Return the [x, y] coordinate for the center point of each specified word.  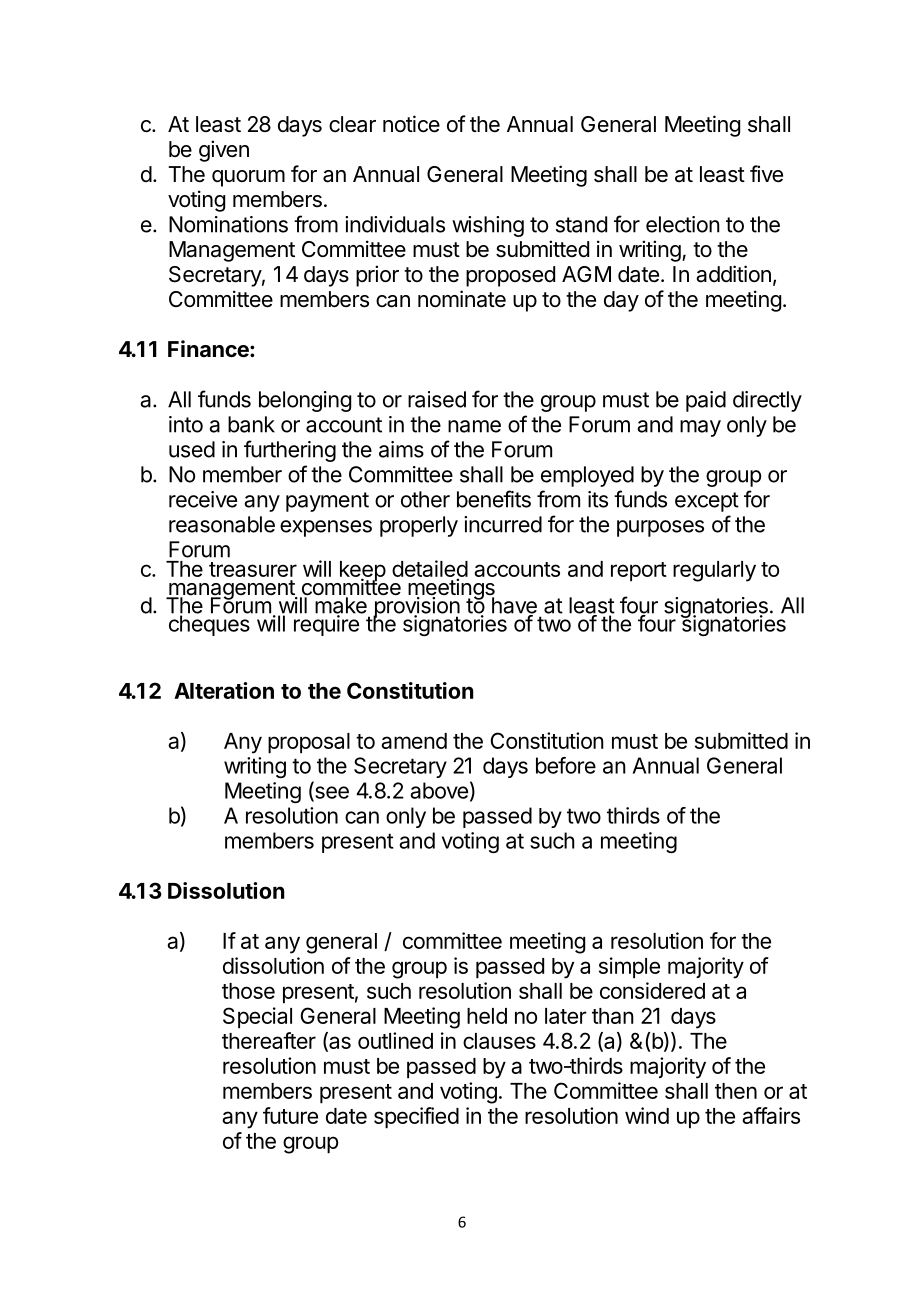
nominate [462, 299]
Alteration [224, 690]
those [248, 991]
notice [411, 124]
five [766, 174]
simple [629, 968]
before [566, 765]
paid [706, 401]
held [487, 1016]
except [707, 502]
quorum [248, 178]
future [290, 1115]
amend [414, 741]
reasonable [222, 524]
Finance [209, 349]
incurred [503, 524]
